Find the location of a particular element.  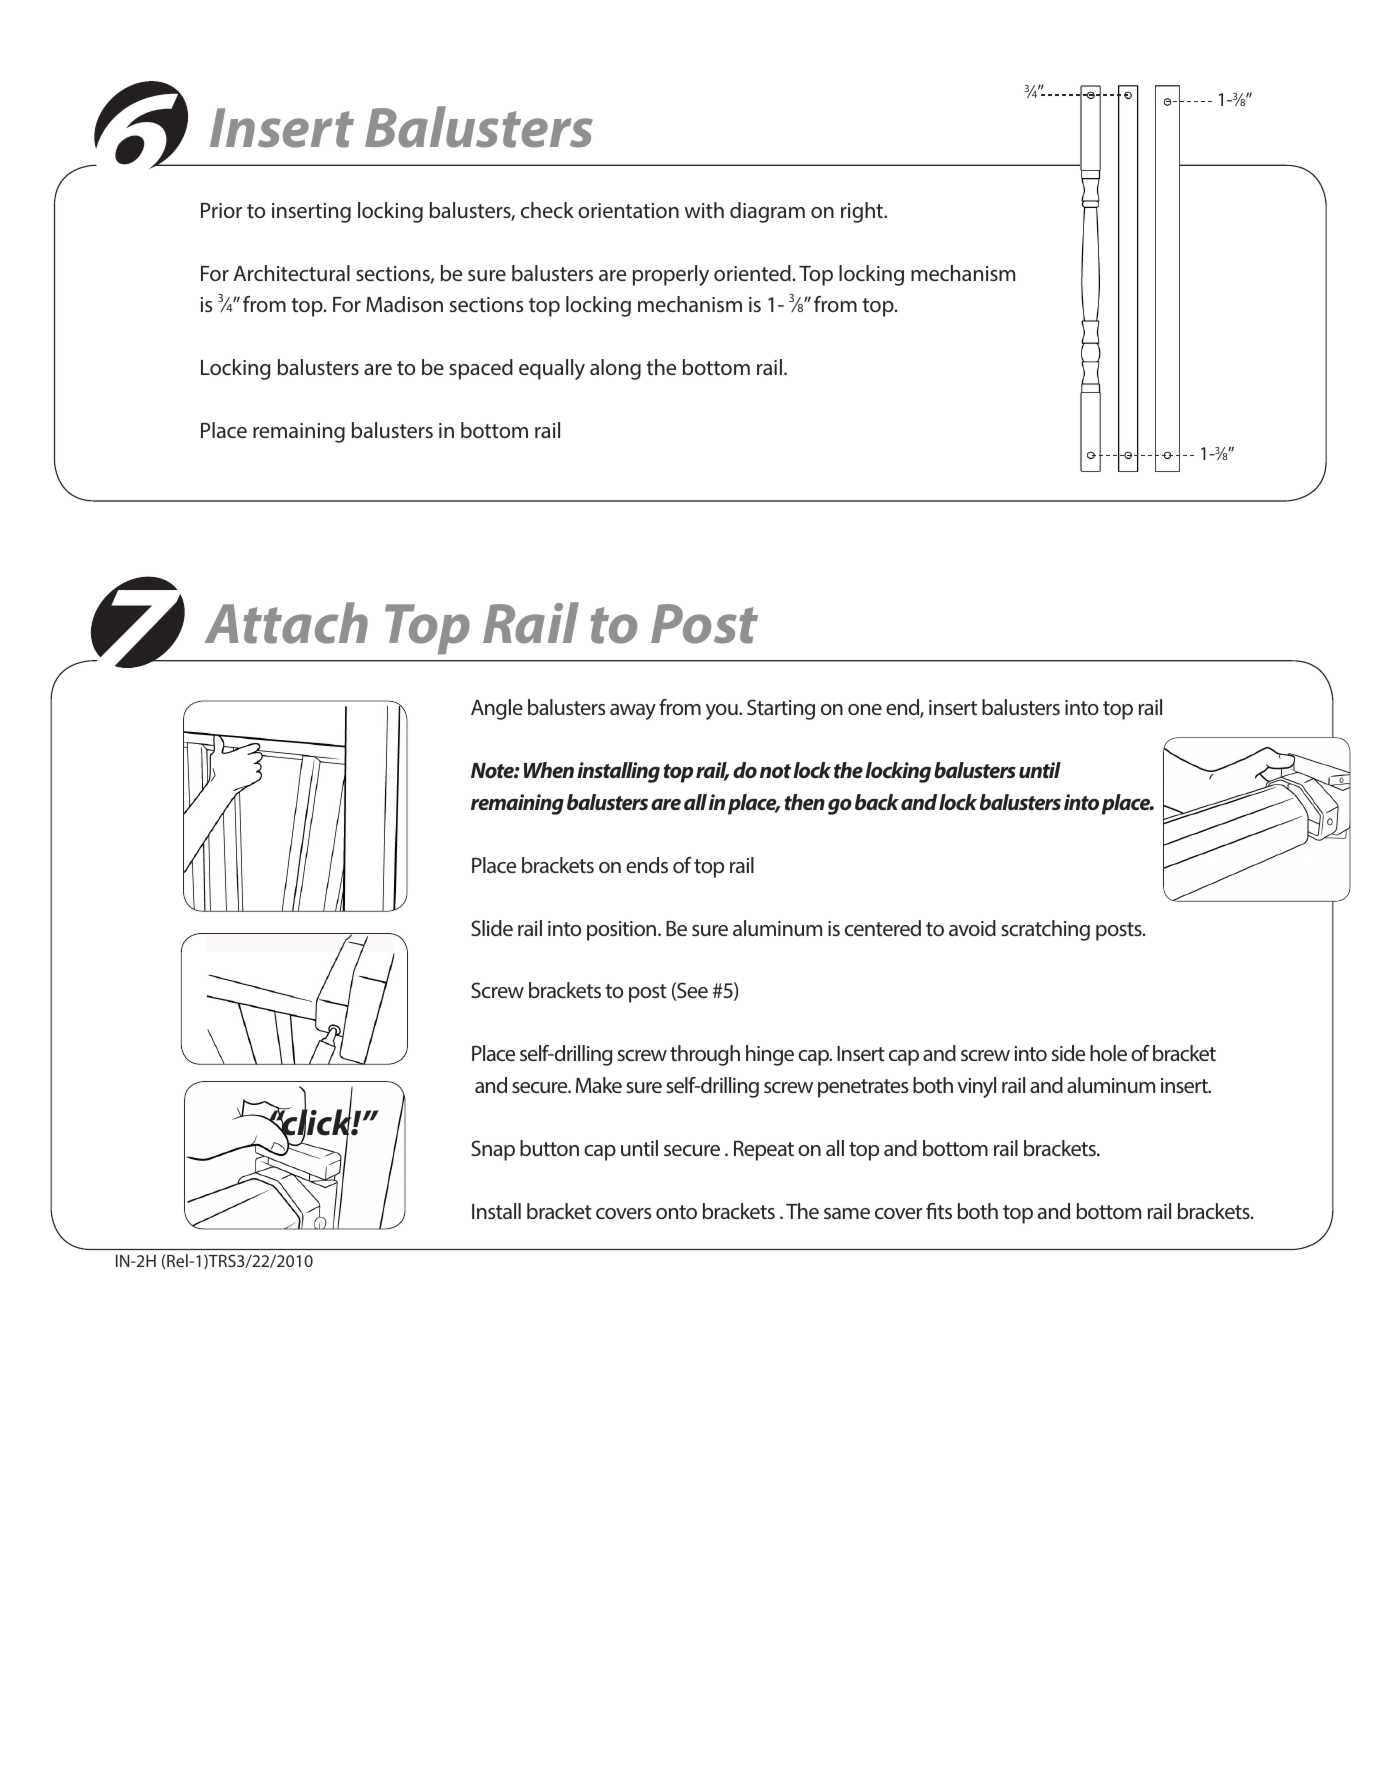

properly is located at coordinates (671, 275).
